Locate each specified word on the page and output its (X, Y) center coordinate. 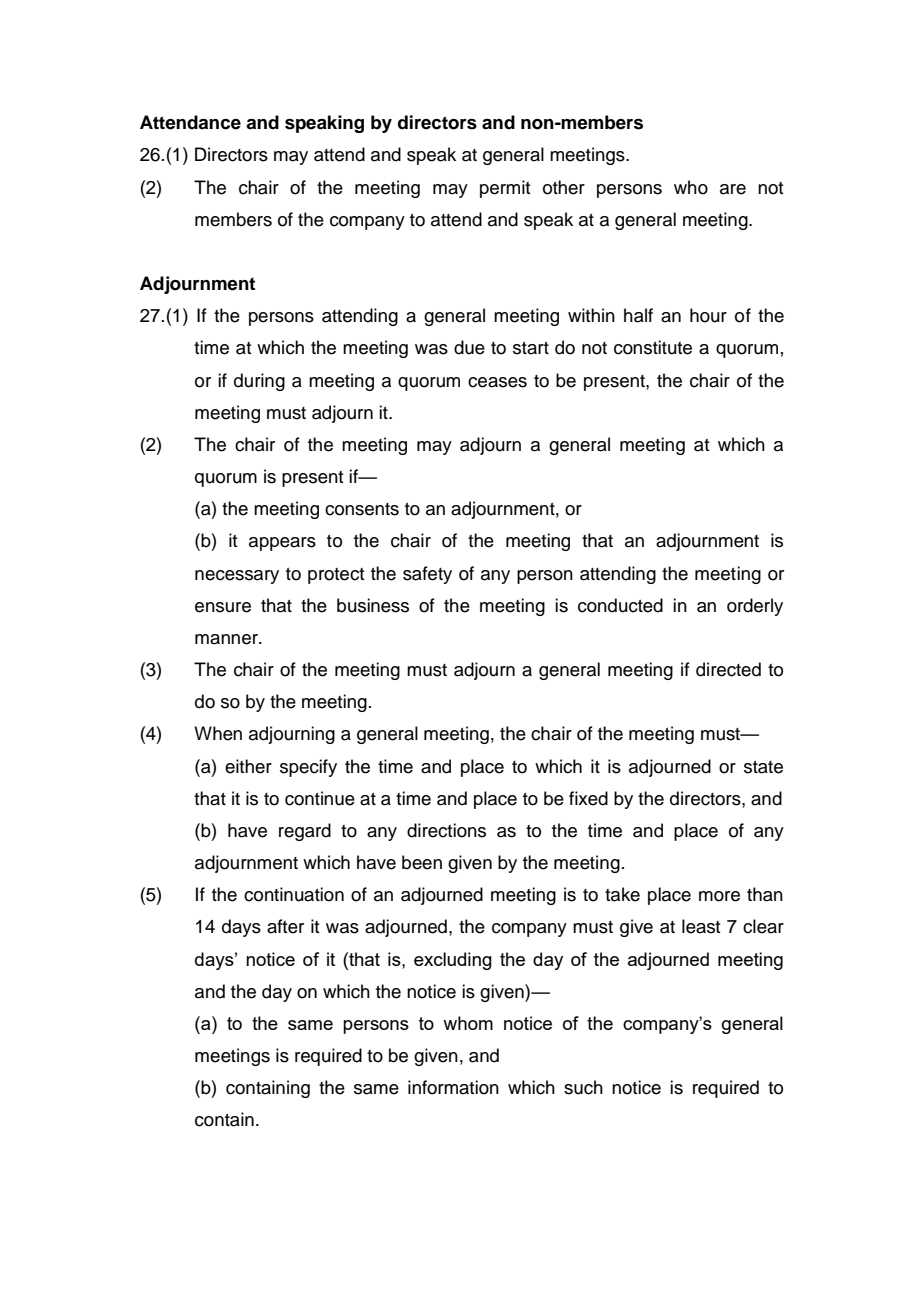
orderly (755, 607)
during (259, 382)
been (422, 862)
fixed (588, 798)
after (285, 926)
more (719, 896)
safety (427, 575)
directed (728, 669)
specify (308, 768)
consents (362, 509)
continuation (294, 894)
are (733, 189)
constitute (653, 347)
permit (505, 189)
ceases (497, 382)
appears (282, 544)
